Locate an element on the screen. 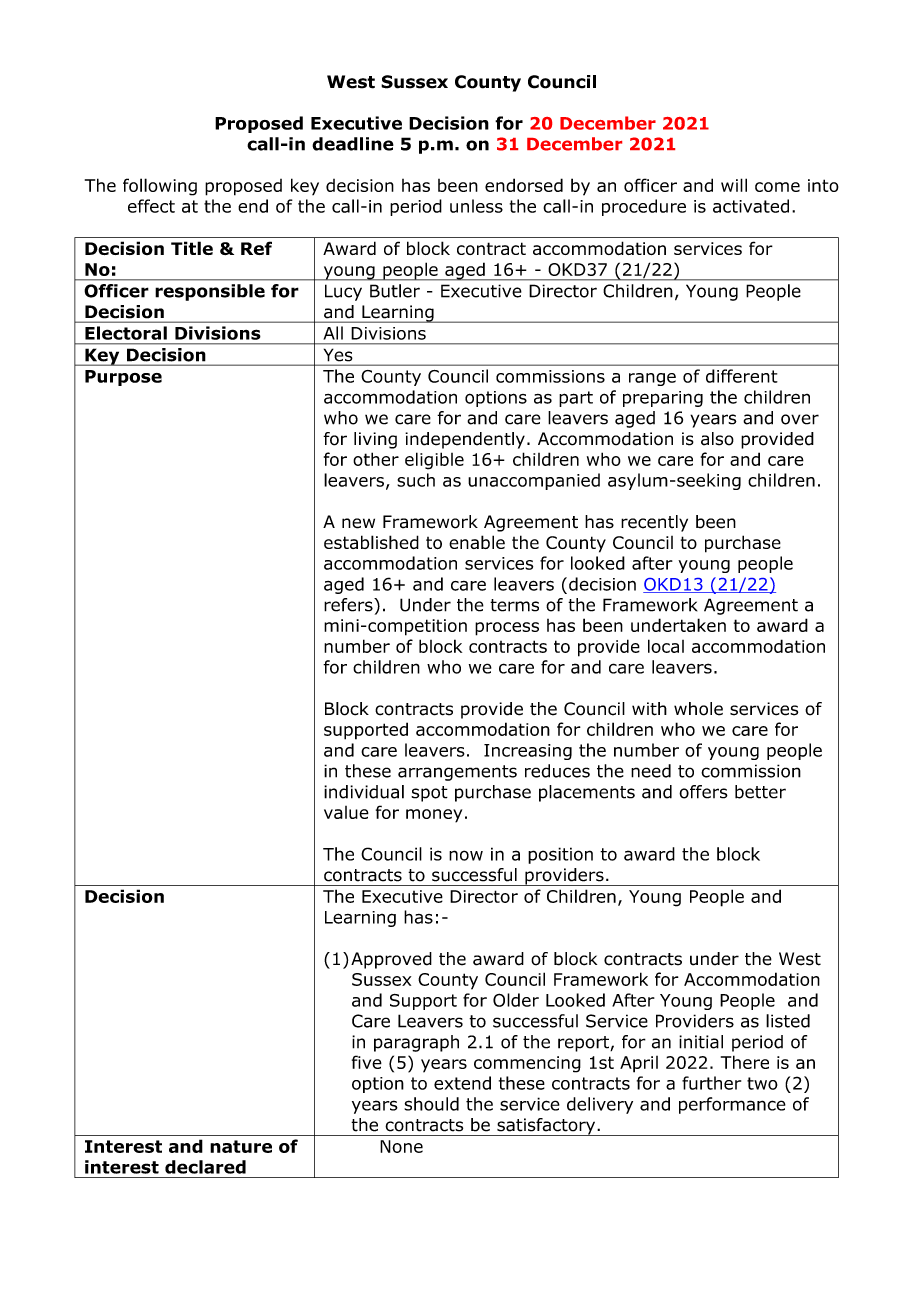 This screenshot has height=1308, width=924. refers is located at coordinates (349, 605).
